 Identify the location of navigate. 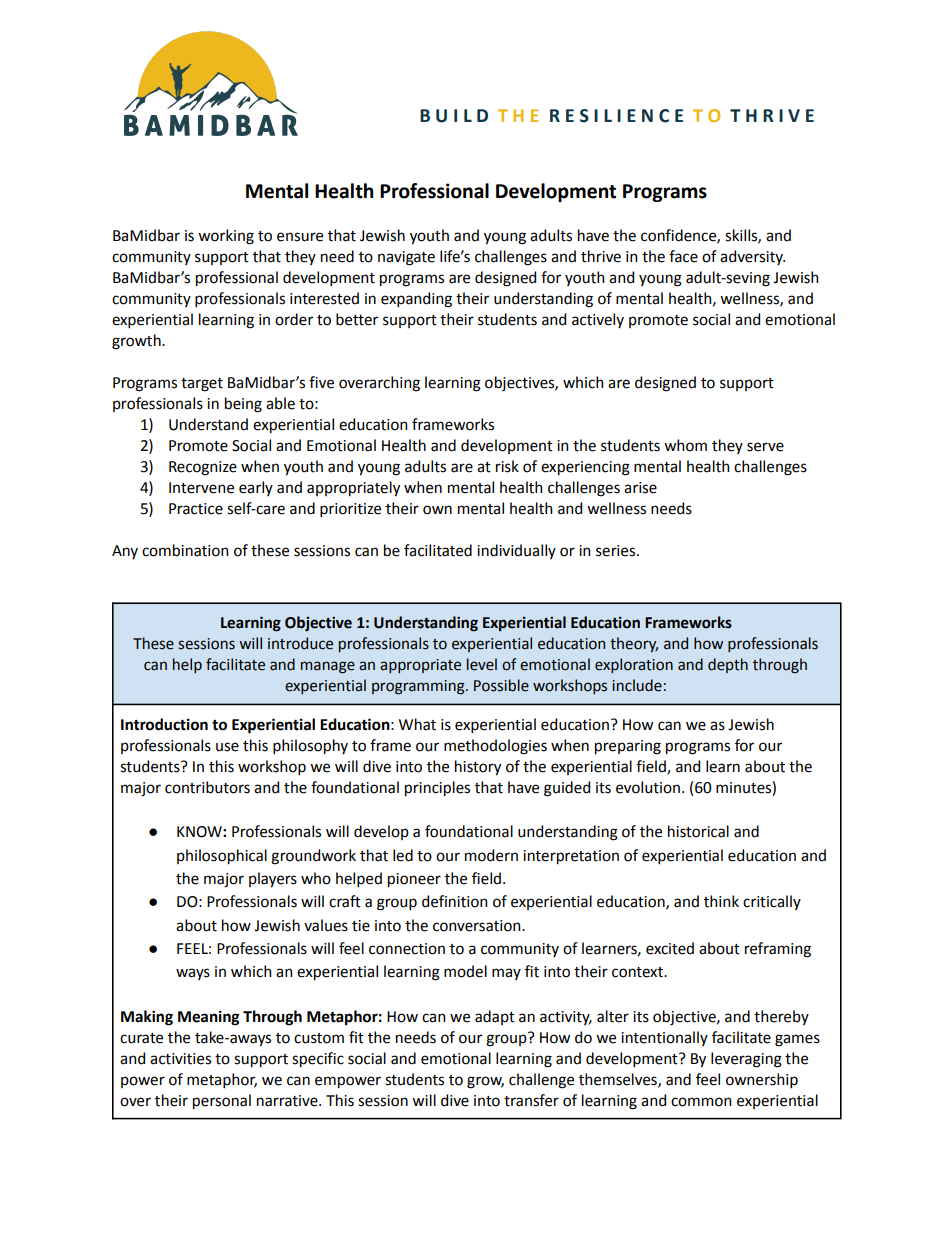
(406, 258).
